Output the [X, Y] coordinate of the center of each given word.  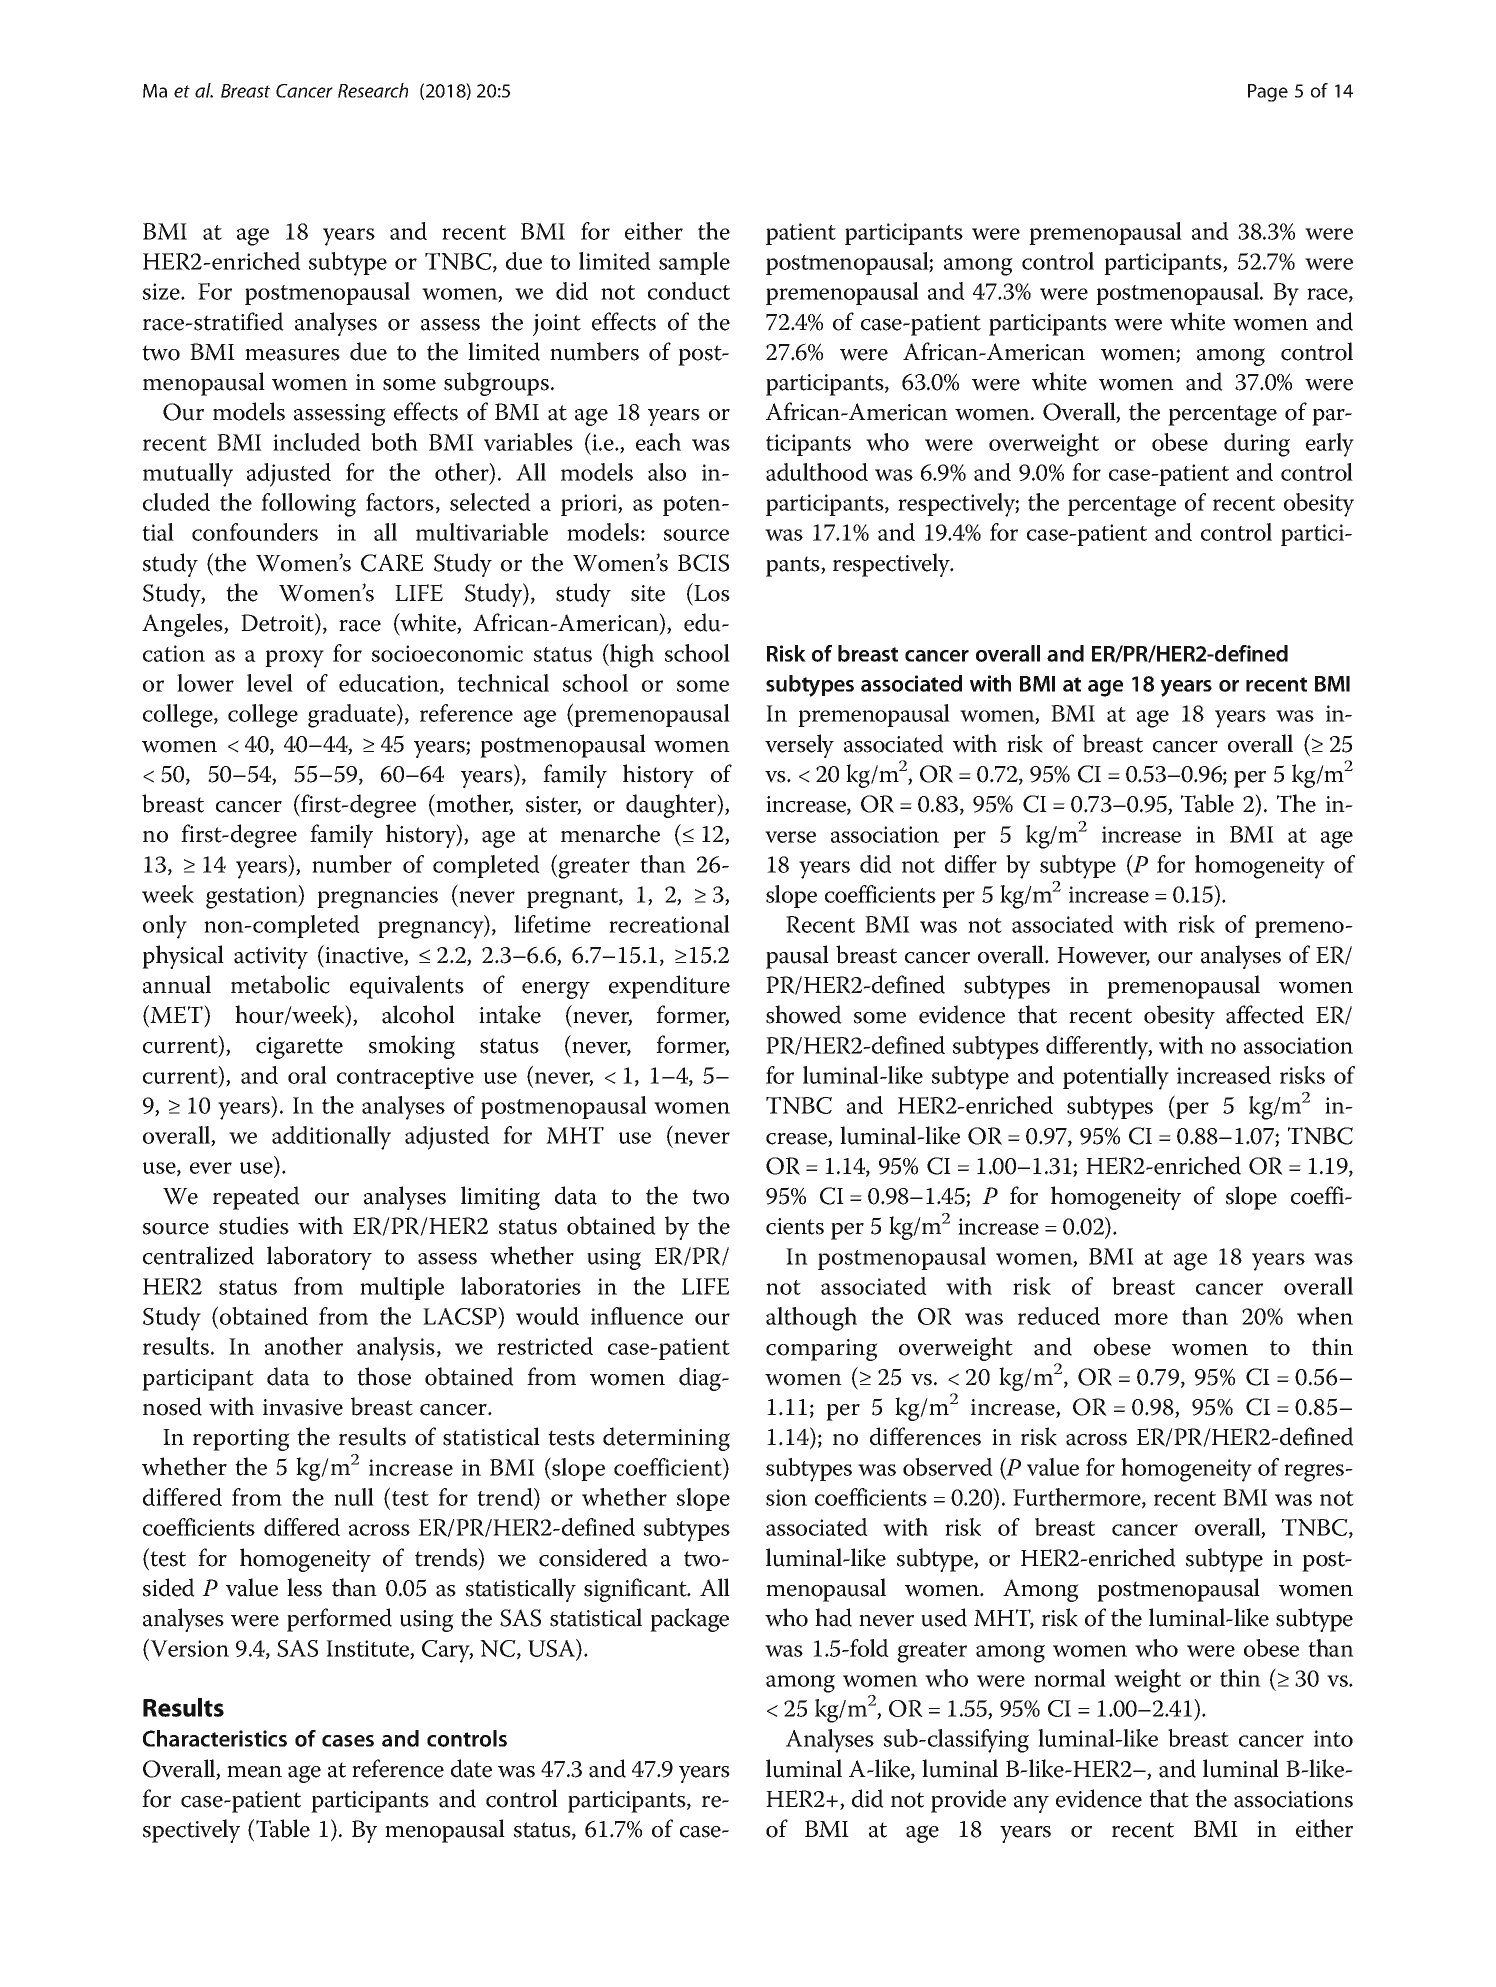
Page [1268, 93]
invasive [303, 1407]
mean [254, 1772]
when [1325, 1316]
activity [271, 958]
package [689, 1620]
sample [694, 263]
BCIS [703, 563]
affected [1265, 1014]
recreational [669, 924]
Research [373, 90]
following [308, 505]
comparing [822, 1350]
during [1257, 445]
